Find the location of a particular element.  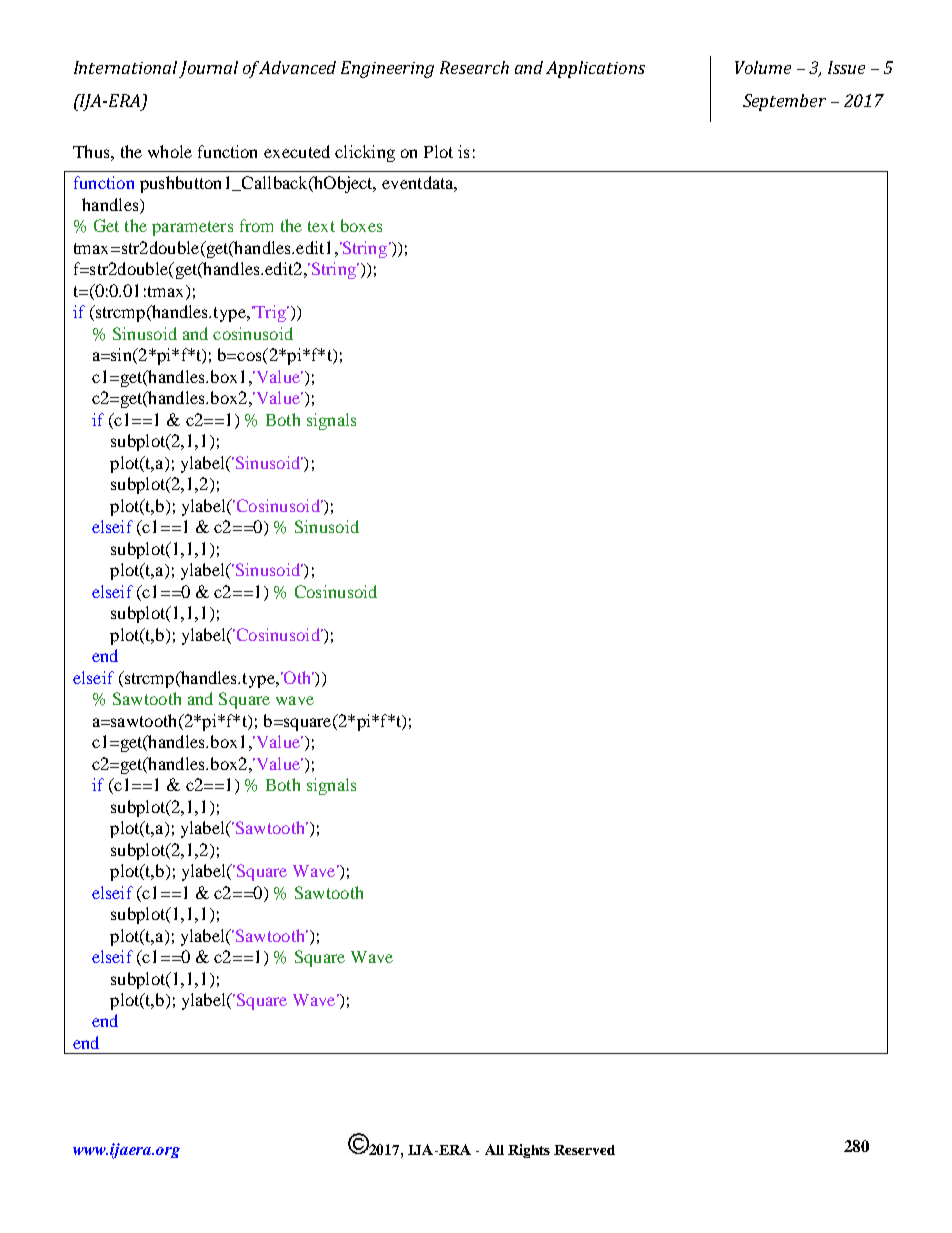

parameters is located at coordinates (192, 228).
